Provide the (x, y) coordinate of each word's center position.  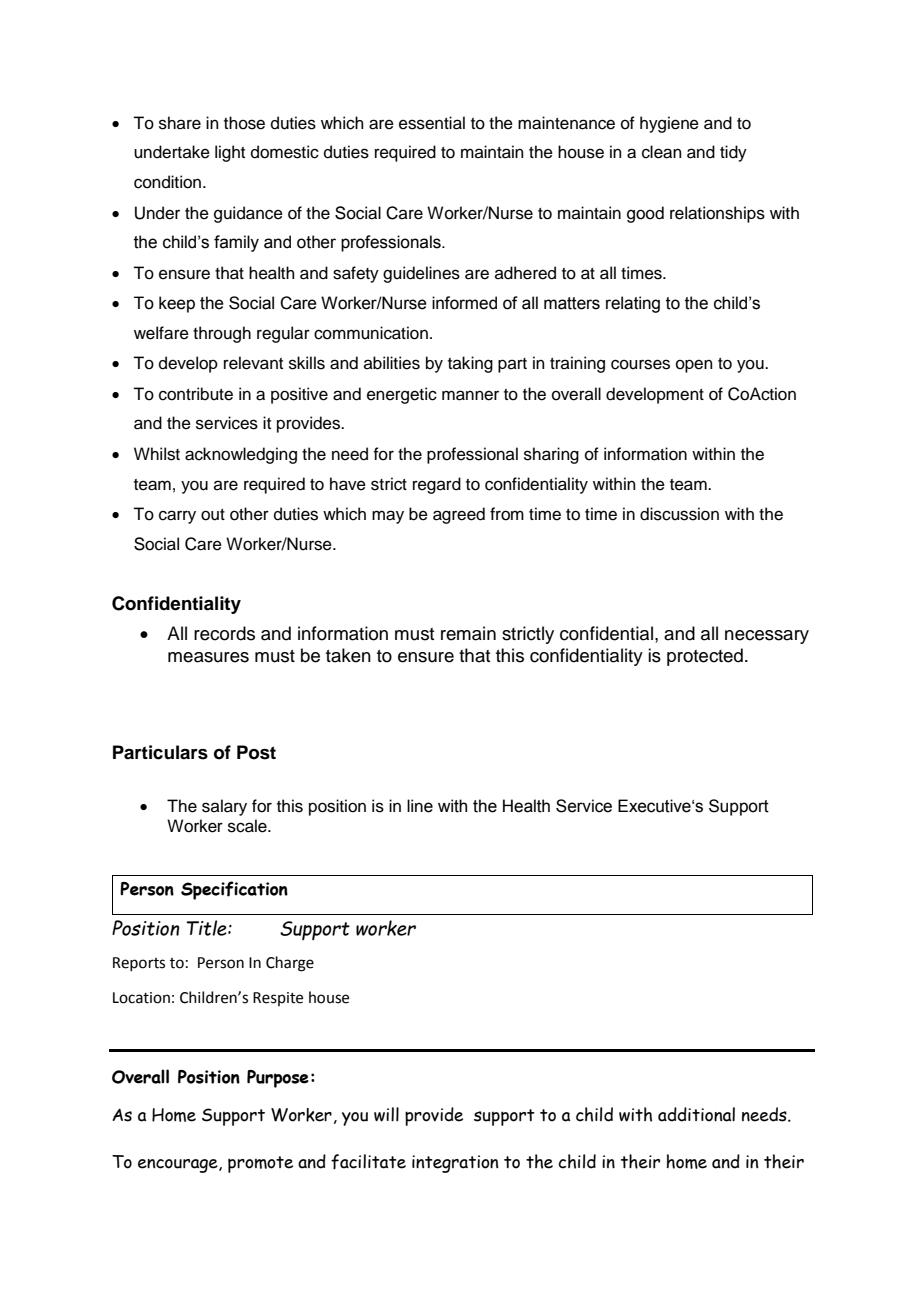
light (230, 153)
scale (248, 826)
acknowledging (241, 455)
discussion (679, 514)
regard (437, 485)
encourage (179, 1166)
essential (432, 123)
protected (705, 657)
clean (662, 152)
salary (224, 807)
